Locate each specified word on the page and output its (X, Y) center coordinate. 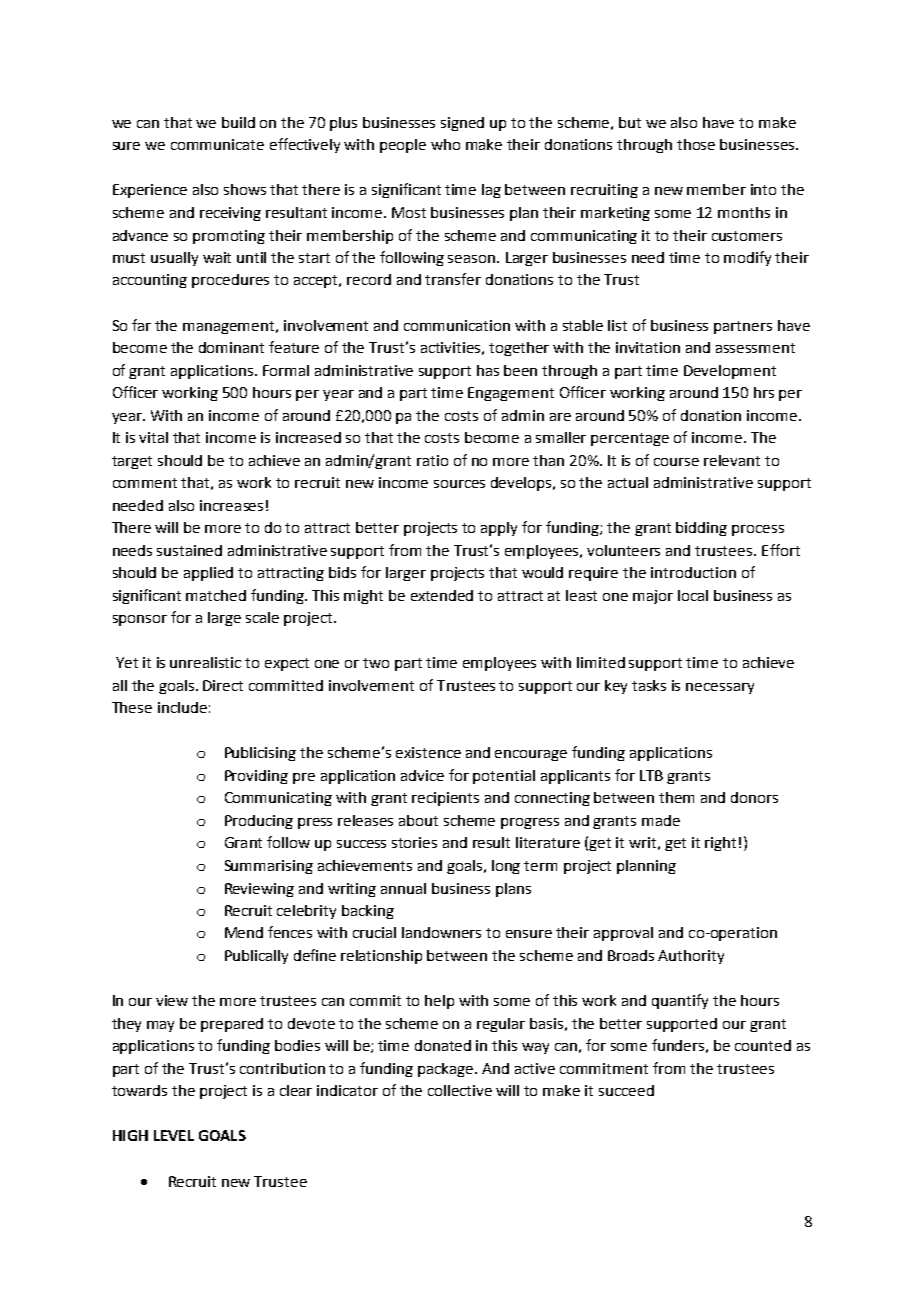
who (445, 144)
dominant (231, 347)
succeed (626, 1090)
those (696, 144)
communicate (217, 144)
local (693, 595)
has (488, 370)
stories (414, 842)
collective (460, 1090)
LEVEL (174, 1135)
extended (442, 595)
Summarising (269, 867)
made (661, 820)
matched (216, 595)
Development (730, 372)
